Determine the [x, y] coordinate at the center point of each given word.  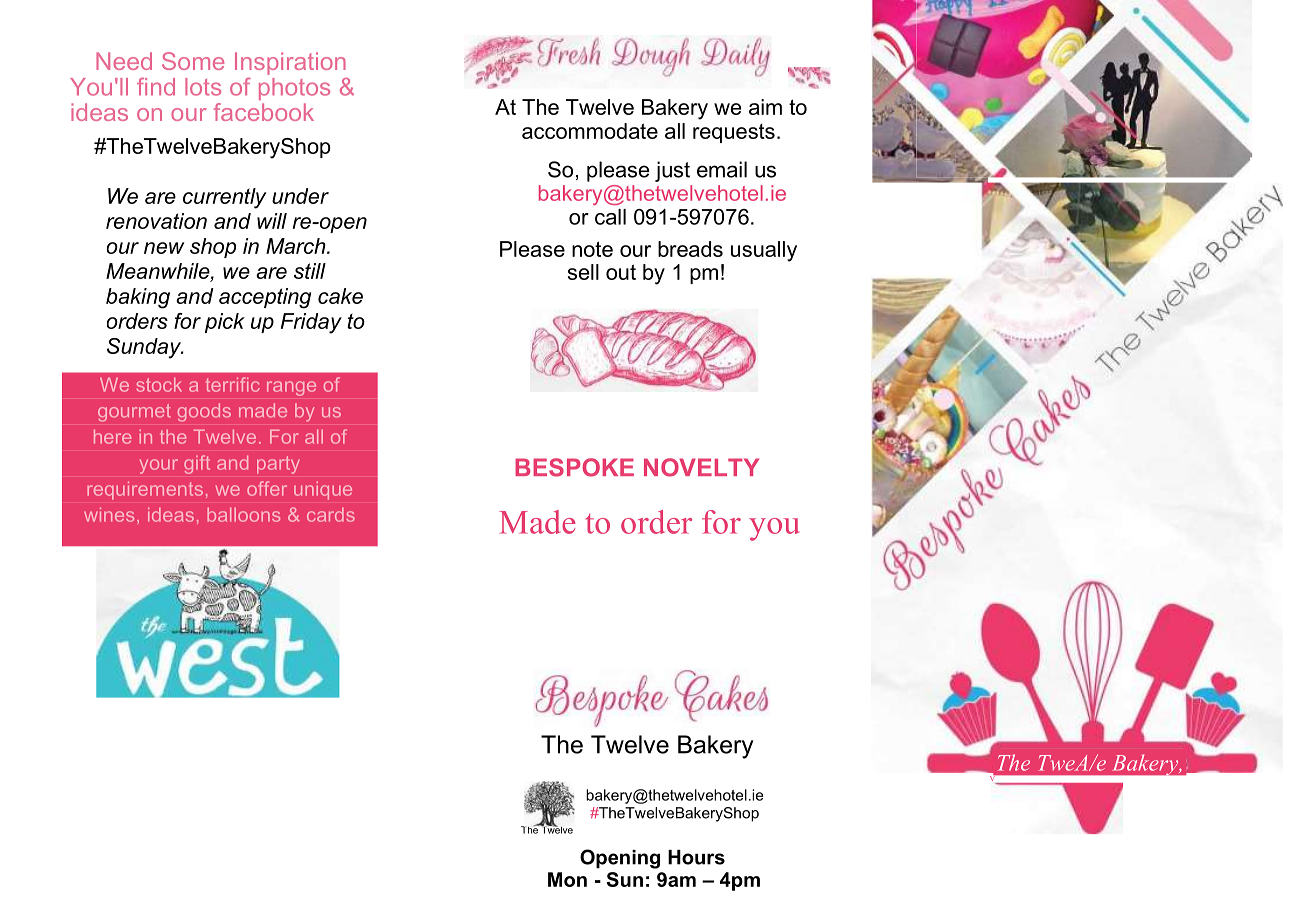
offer [267, 488]
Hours [696, 857]
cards [331, 514]
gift [197, 464]
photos [294, 89]
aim [765, 107]
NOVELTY [701, 467]
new [164, 248]
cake [340, 296]
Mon [567, 879]
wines [109, 514]
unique [323, 490]
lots [203, 87]
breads [690, 249]
